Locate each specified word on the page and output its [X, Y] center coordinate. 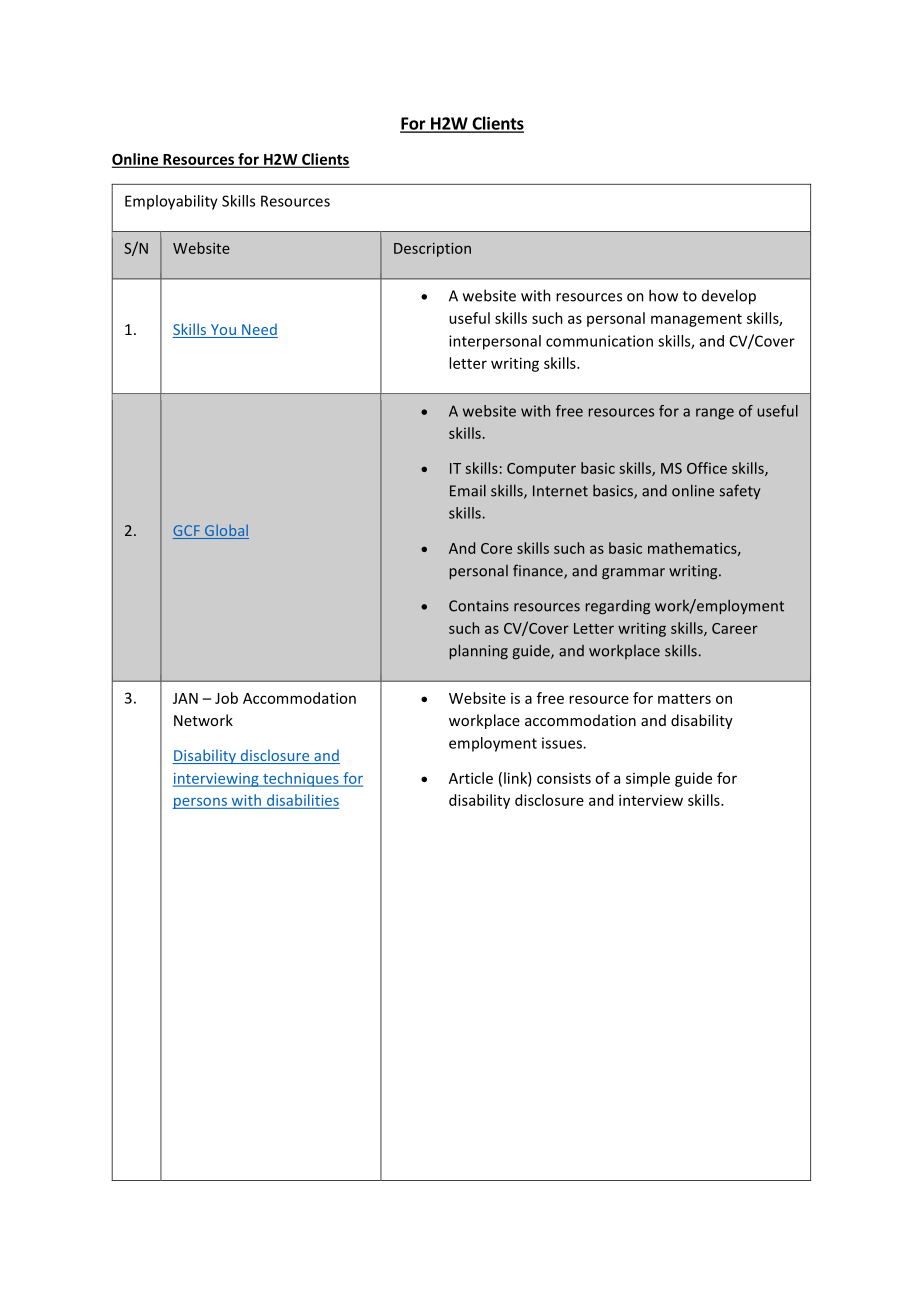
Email [468, 490]
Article [471, 778]
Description [432, 250]
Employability [171, 202]
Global [226, 531]
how [663, 295]
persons [201, 803]
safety [739, 491]
